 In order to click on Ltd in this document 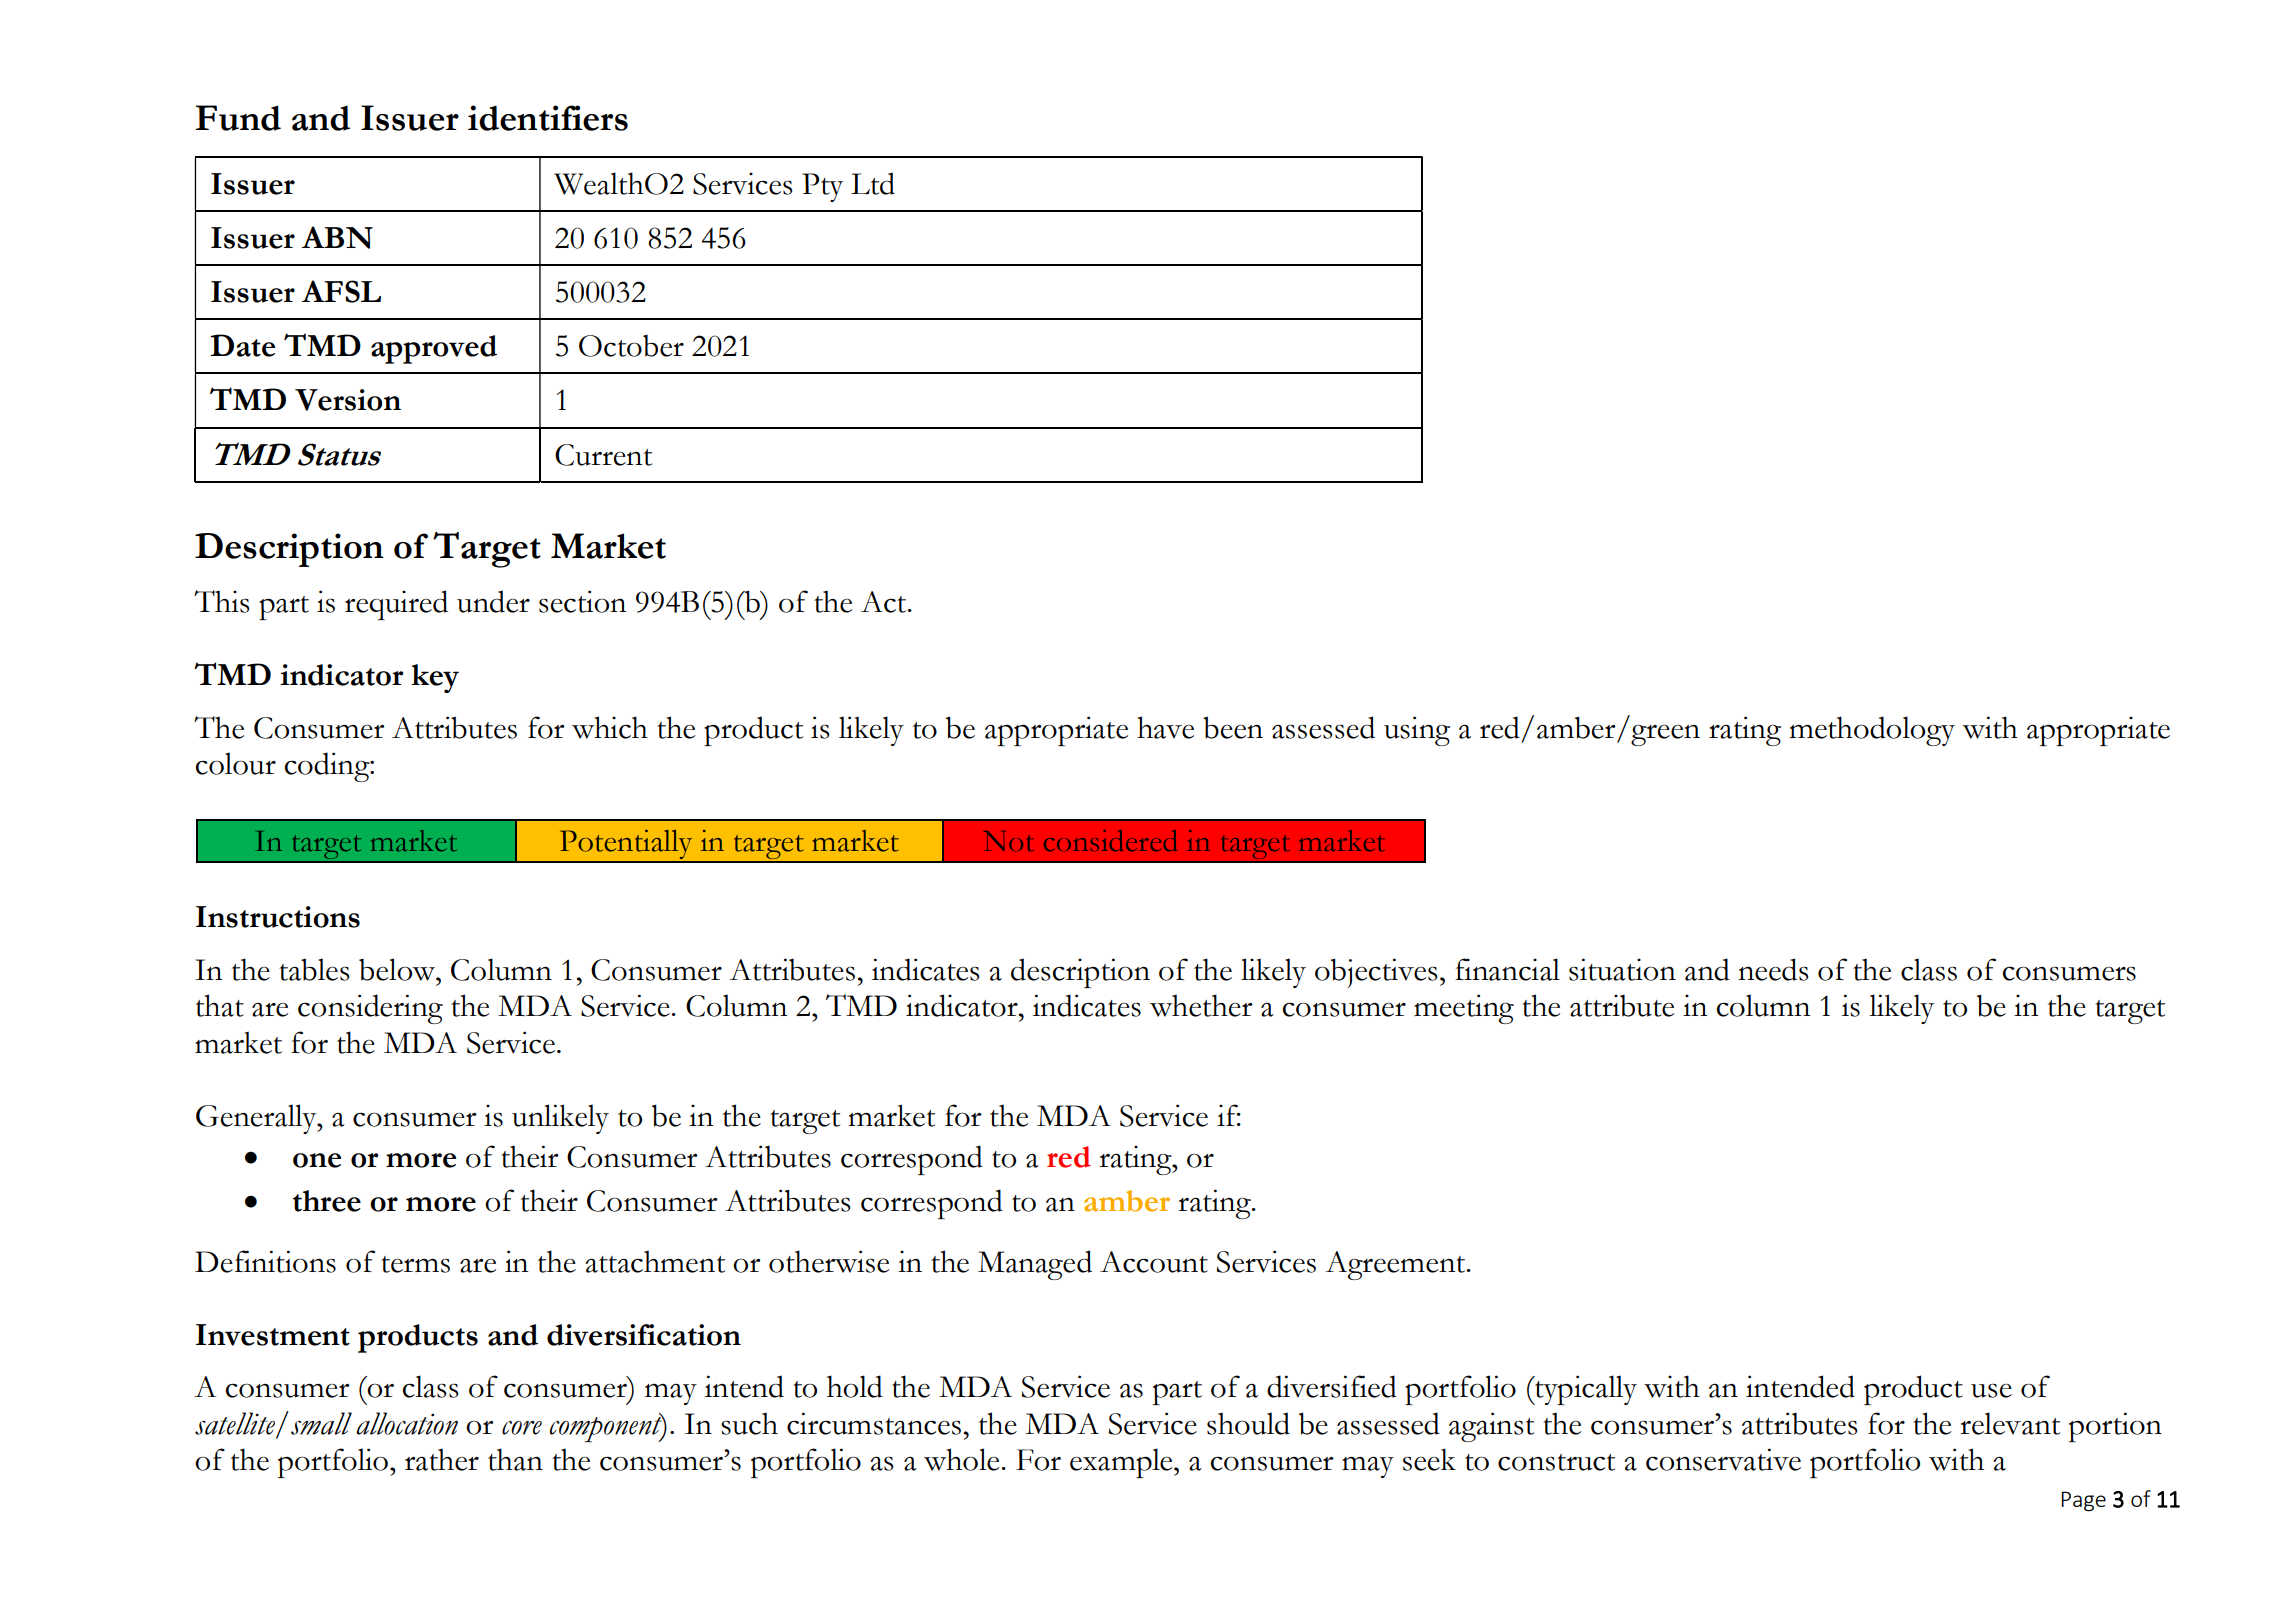, I will do `click(873, 183)`.
